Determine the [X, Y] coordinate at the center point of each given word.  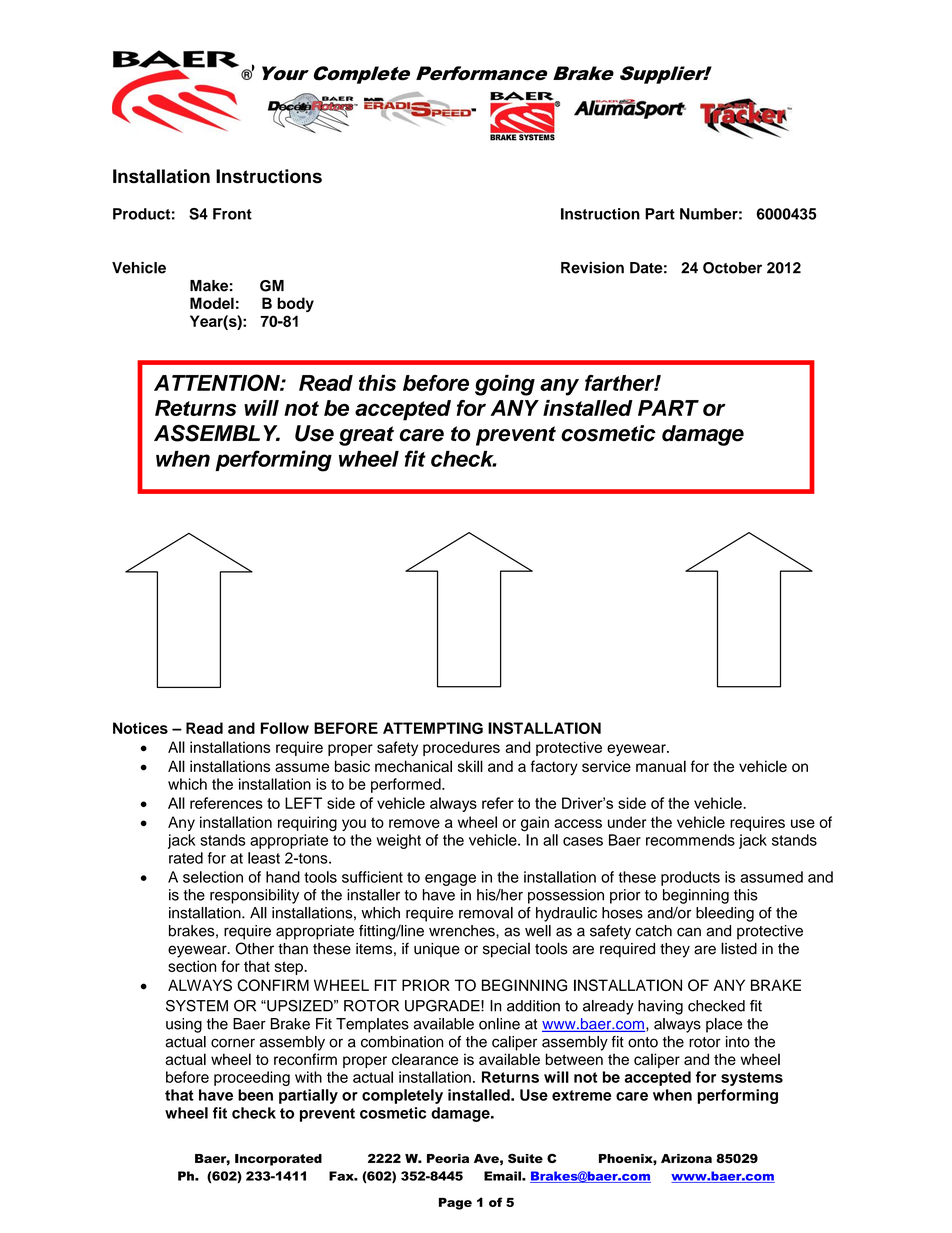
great [366, 436]
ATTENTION [218, 382]
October [732, 268]
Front [232, 214]
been [255, 1095]
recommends [690, 840]
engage [450, 880]
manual [661, 766]
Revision [592, 268]
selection [213, 877]
